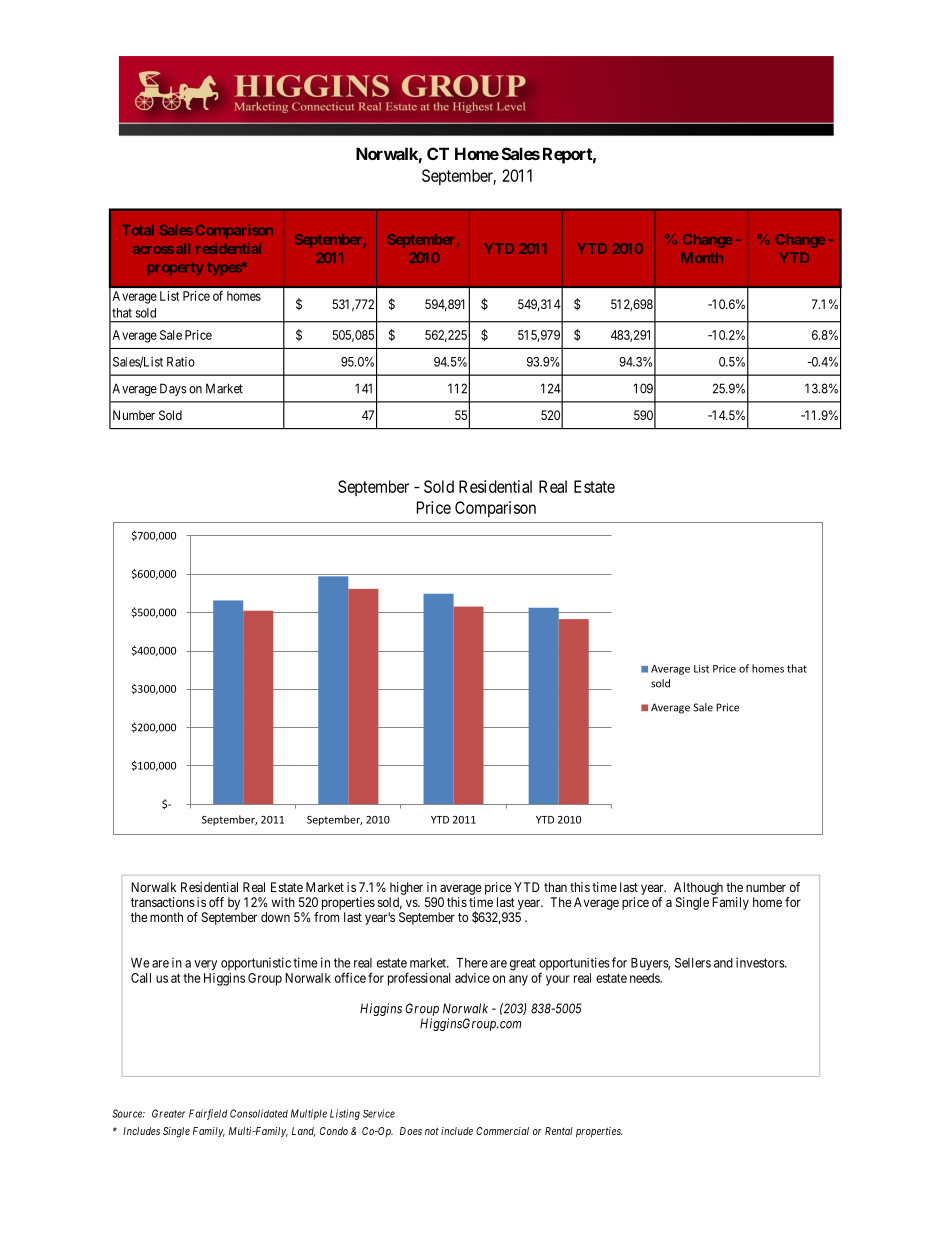  I want to click on transactions, so click(163, 902).
